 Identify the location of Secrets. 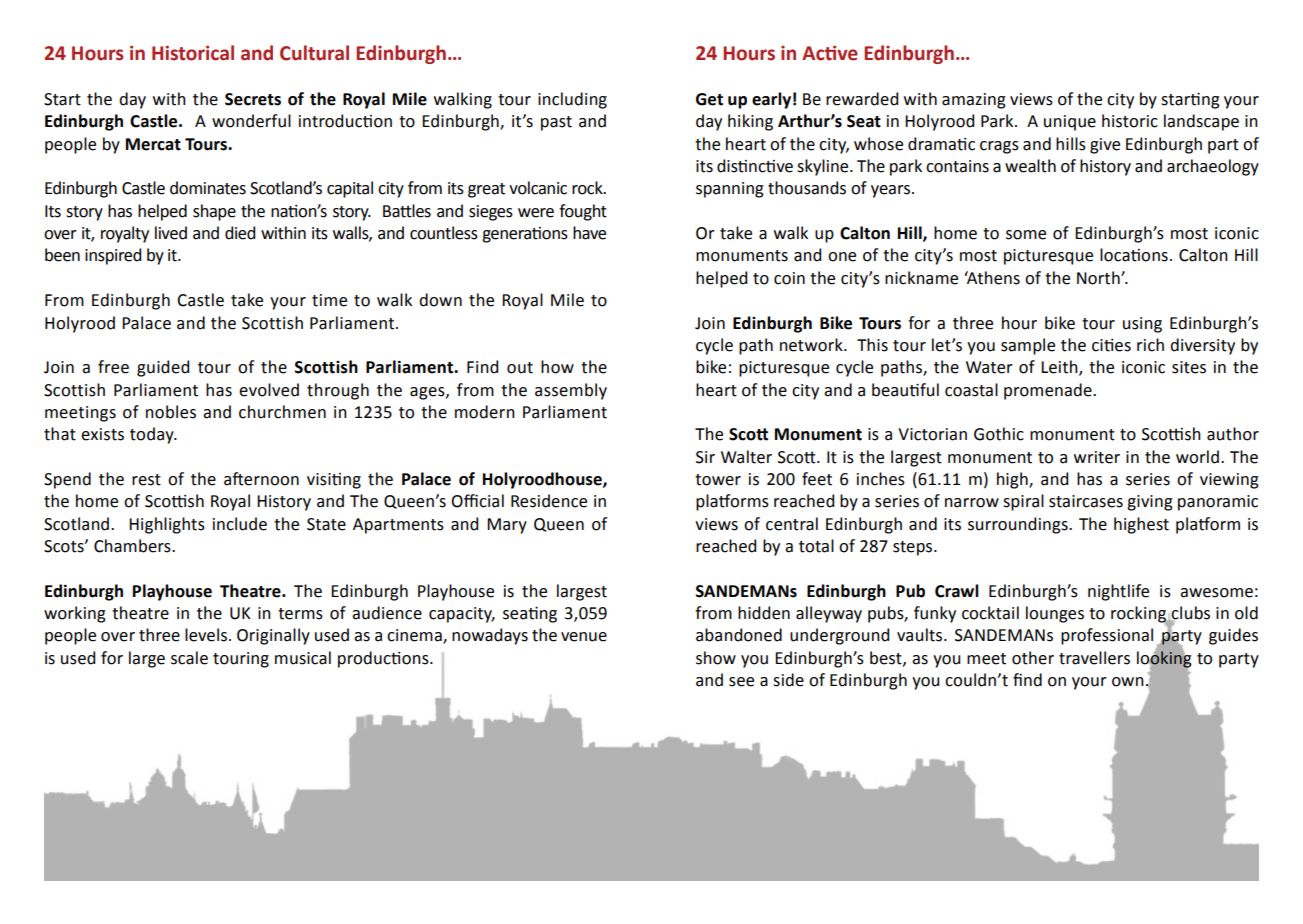
(253, 99).
